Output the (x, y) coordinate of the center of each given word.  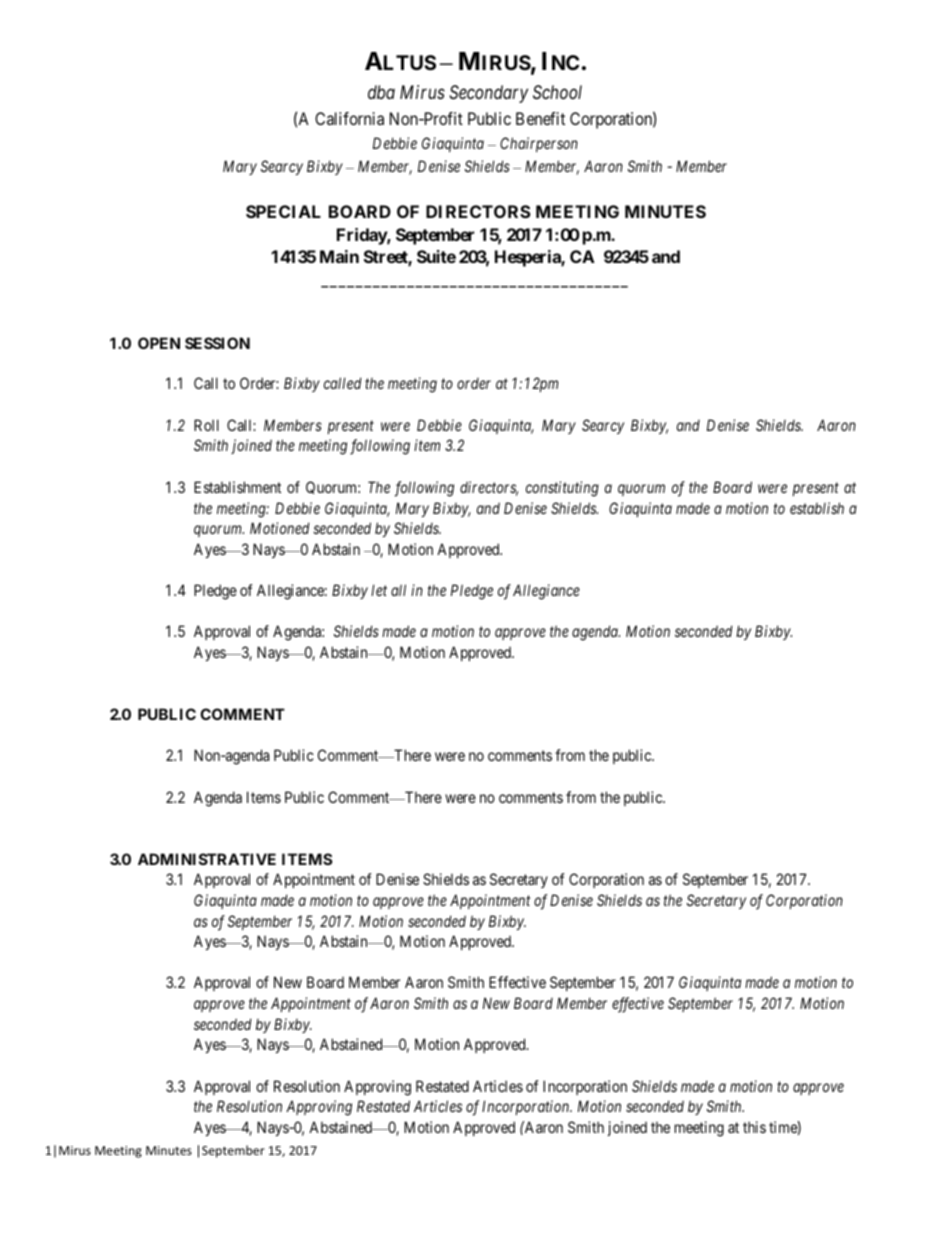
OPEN (159, 343)
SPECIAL (283, 211)
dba (381, 92)
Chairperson (539, 144)
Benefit (540, 118)
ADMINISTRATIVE (207, 859)
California (349, 118)
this (754, 1127)
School (557, 92)
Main (339, 256)
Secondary (488, 94)
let (379, 590)
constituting (562, 489)
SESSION (217, 343)
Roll (206, 425)
